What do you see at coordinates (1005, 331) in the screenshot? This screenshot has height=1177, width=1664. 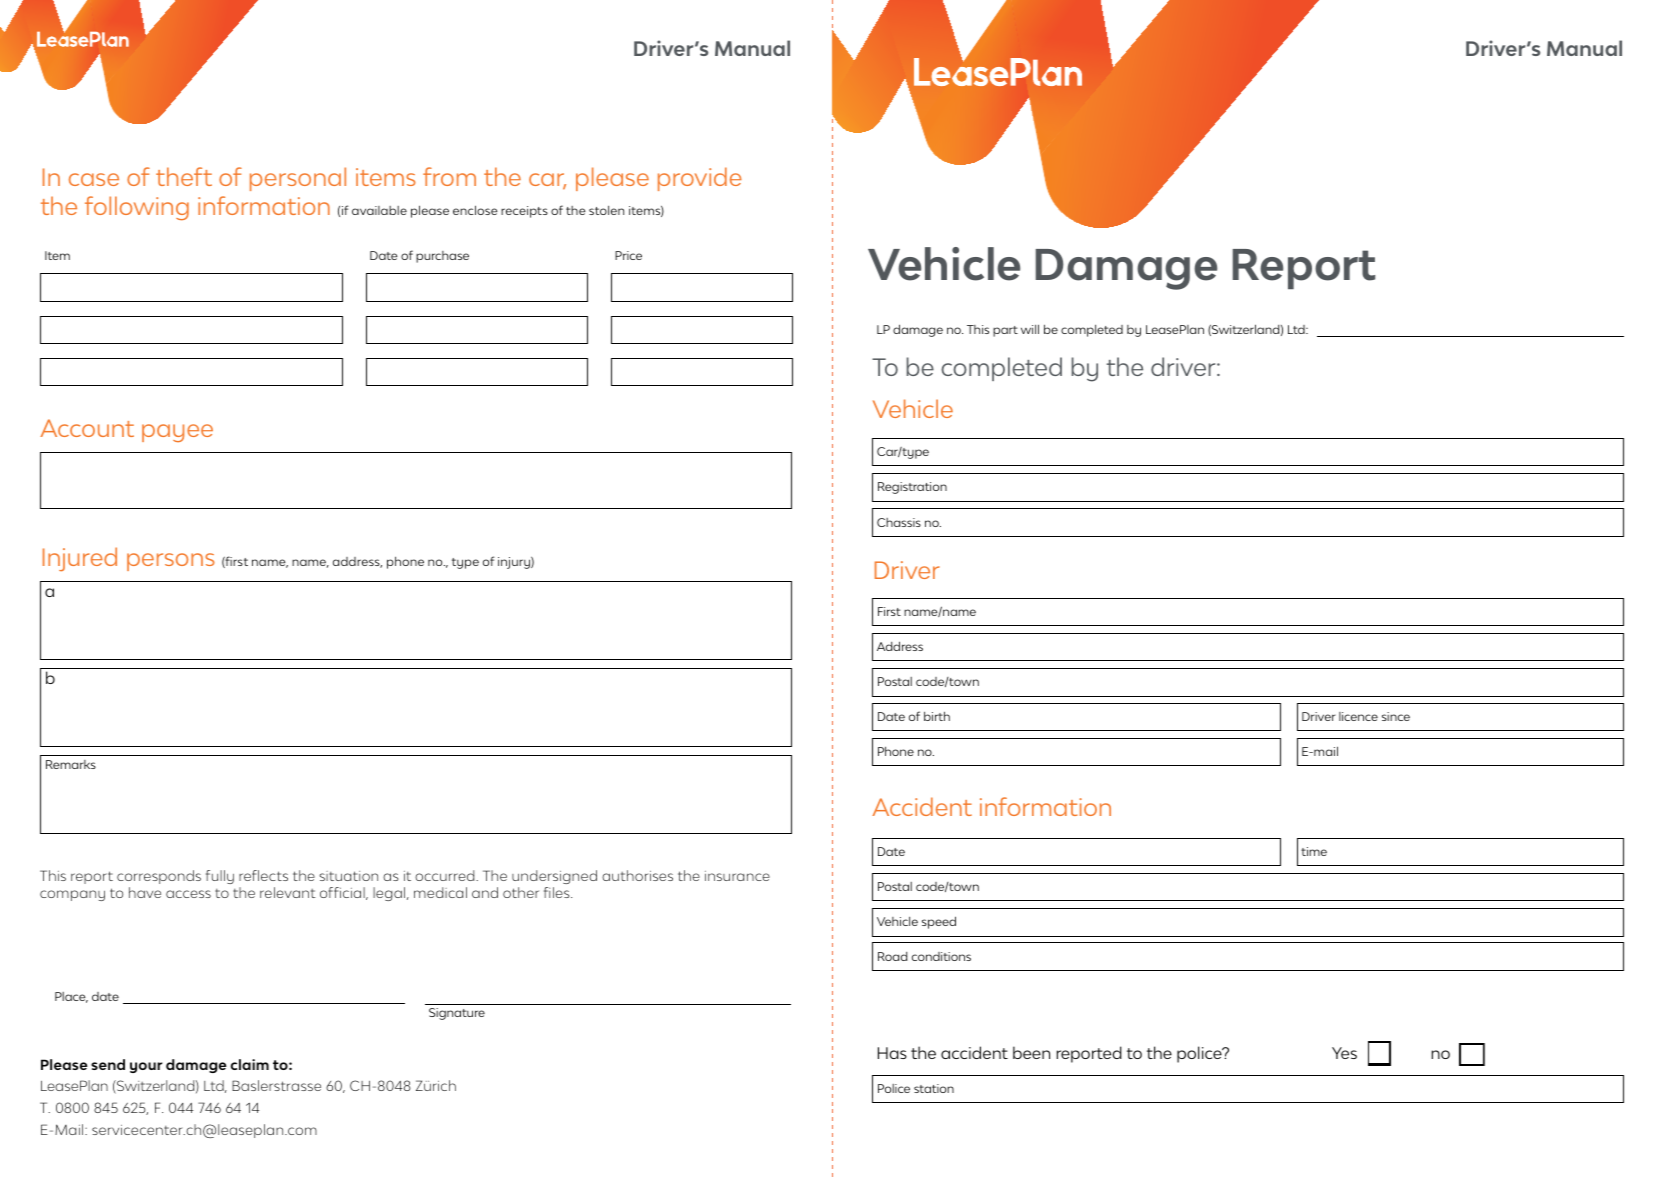 I see `part` at bounding box center [1005, 331].
